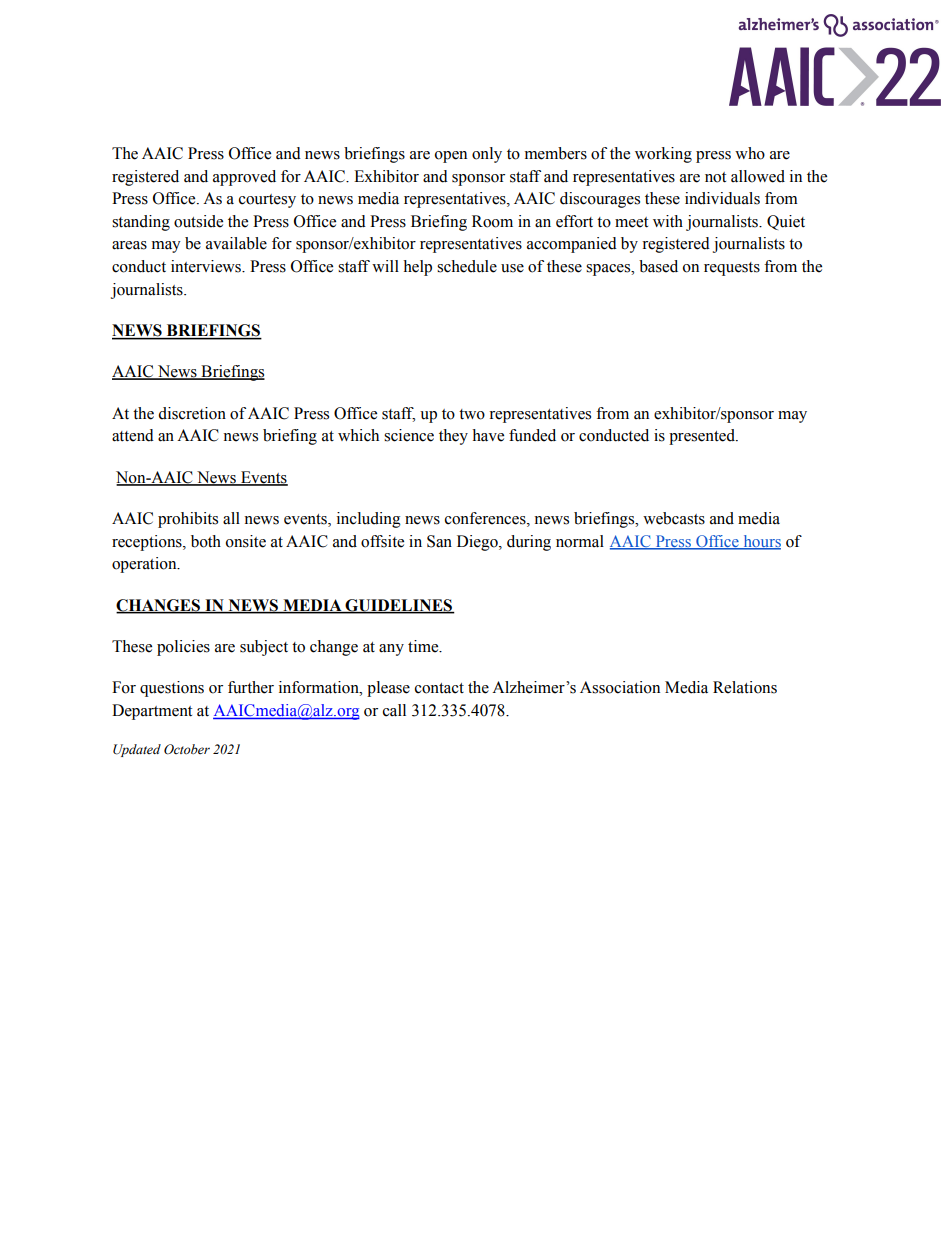  What do you see at coordinates (187, 749) in the document?
I see `October` at bounding box center [187, 749].
